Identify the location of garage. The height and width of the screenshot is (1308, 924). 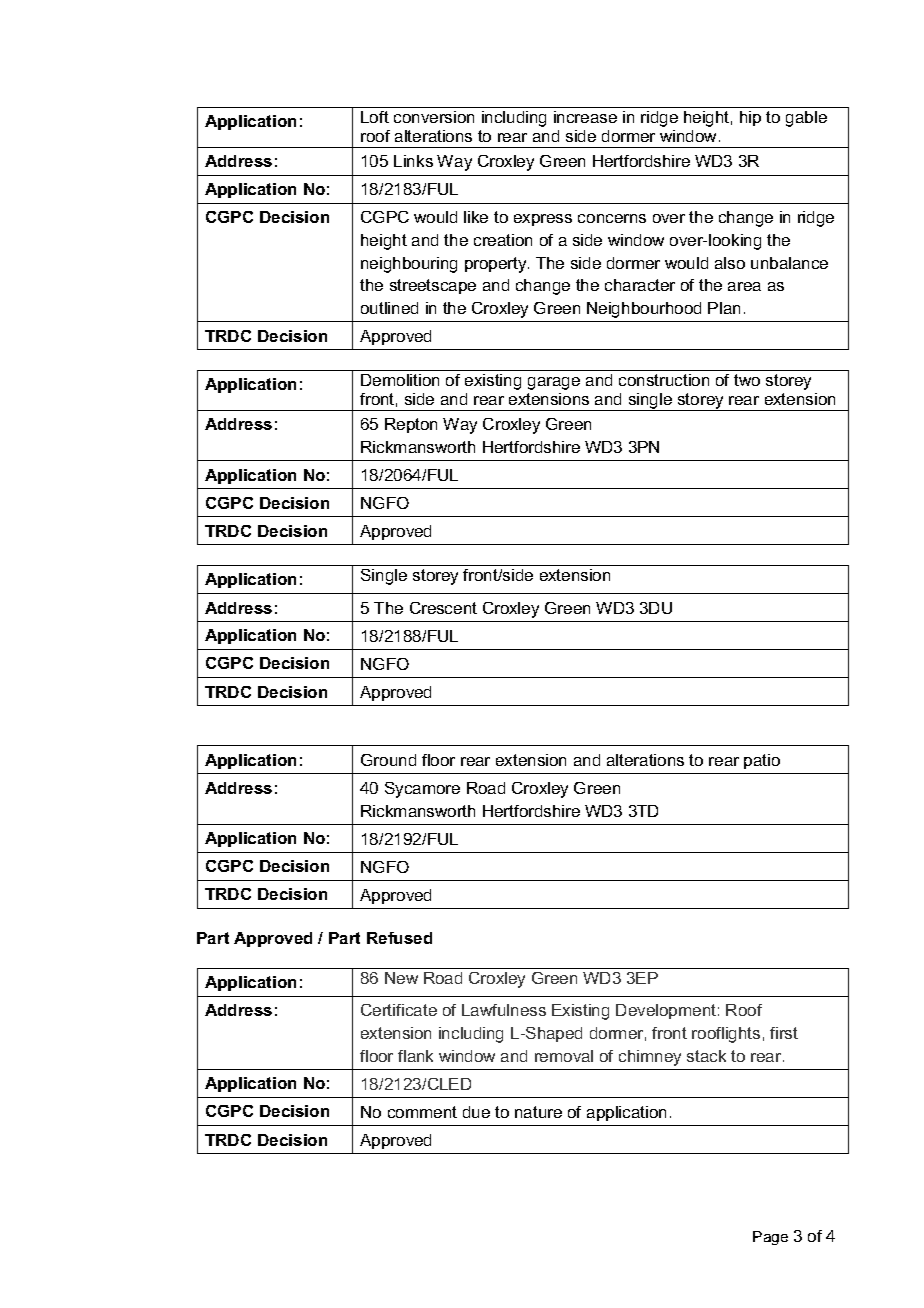
(554, 383).
